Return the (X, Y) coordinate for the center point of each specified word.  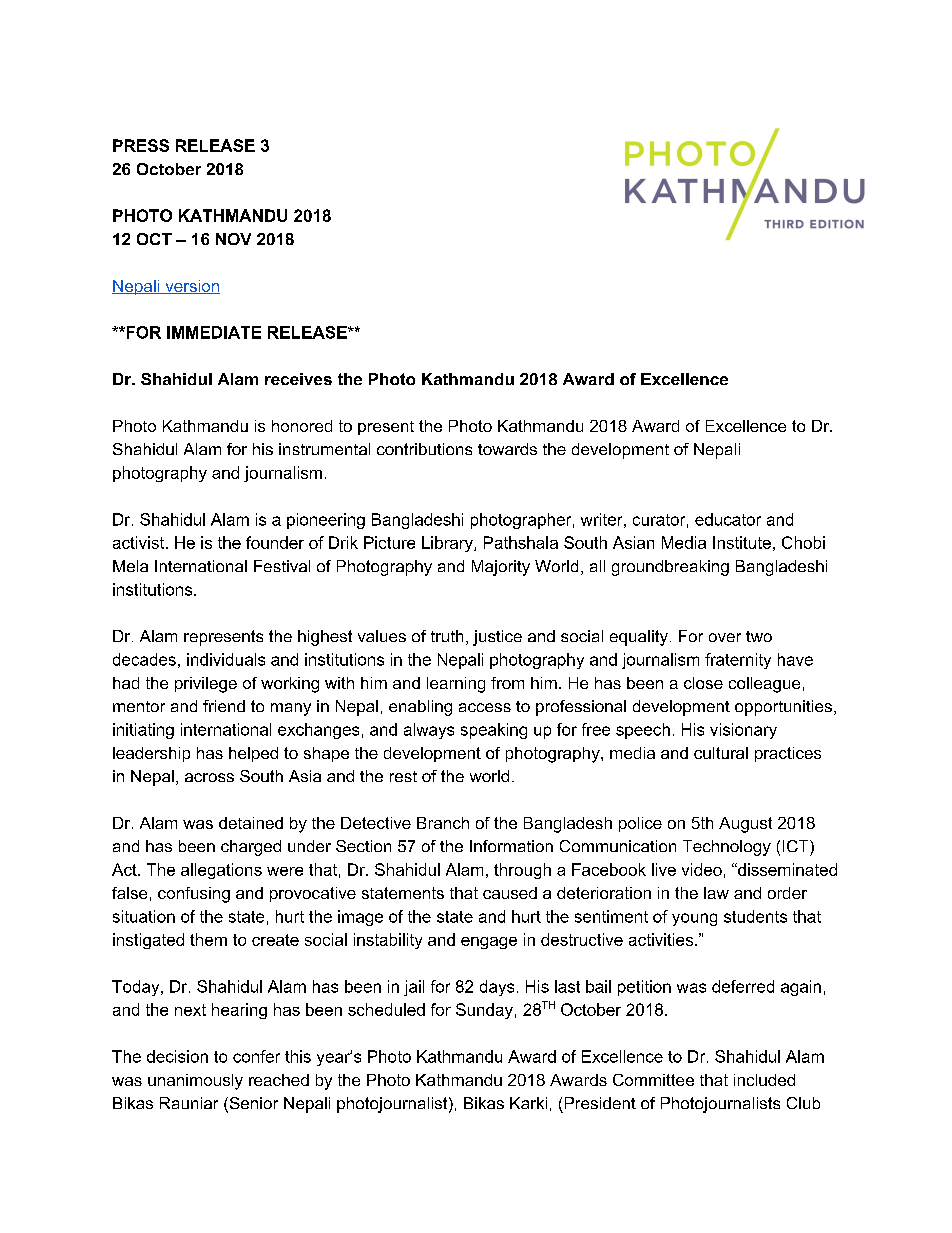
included (764, 1080)
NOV (233, 239)
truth (447, 636)
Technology (727, 848)
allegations (221, 871)
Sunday (484, 1011)
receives (298, 379)
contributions (424, 449)
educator (728, 519)
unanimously (195, 1082)
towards (507, 449)
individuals (226, 659)
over (725, 637)
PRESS (141, 145)
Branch (443, 823)
